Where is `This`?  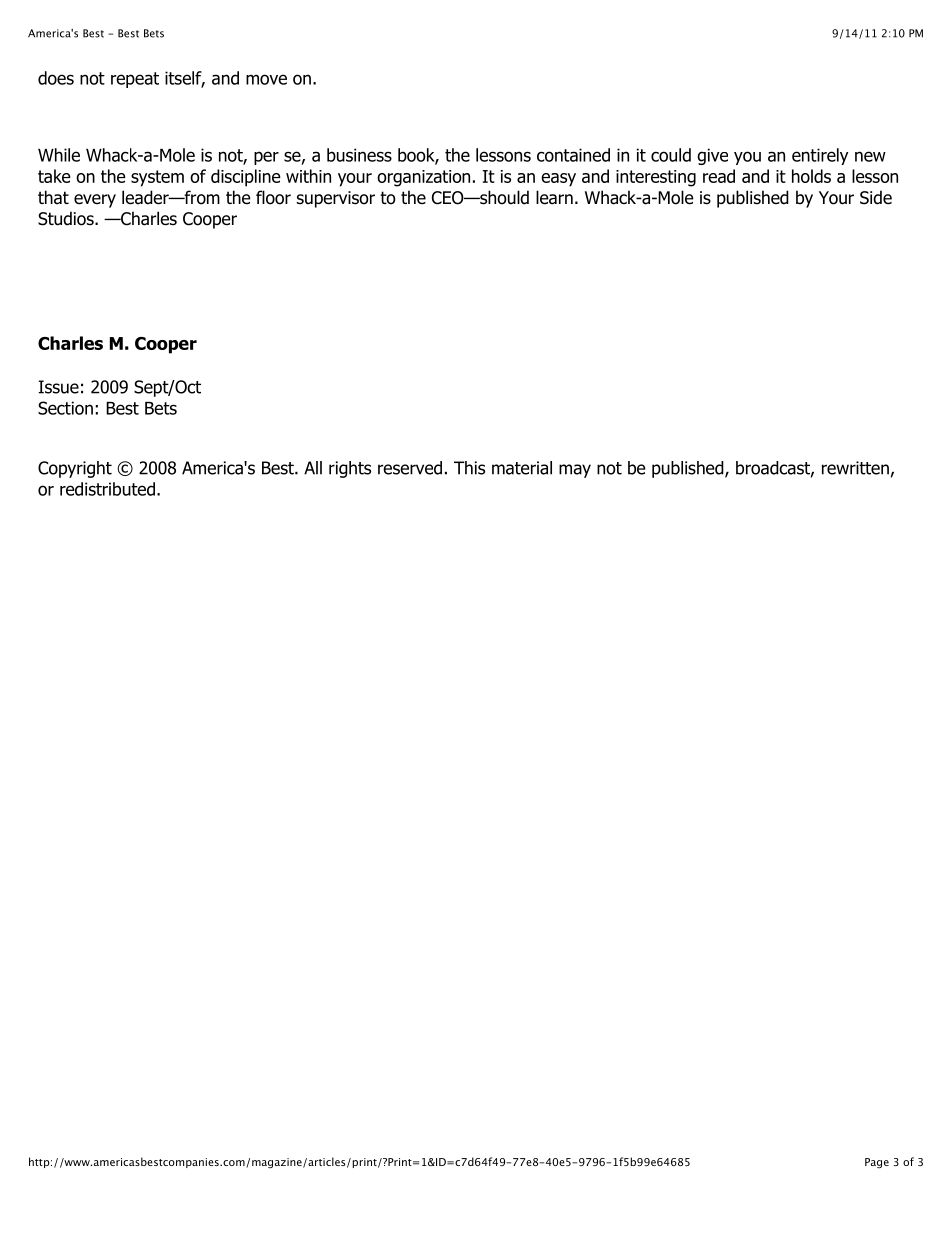
This is located at coordinates (469, 468).
